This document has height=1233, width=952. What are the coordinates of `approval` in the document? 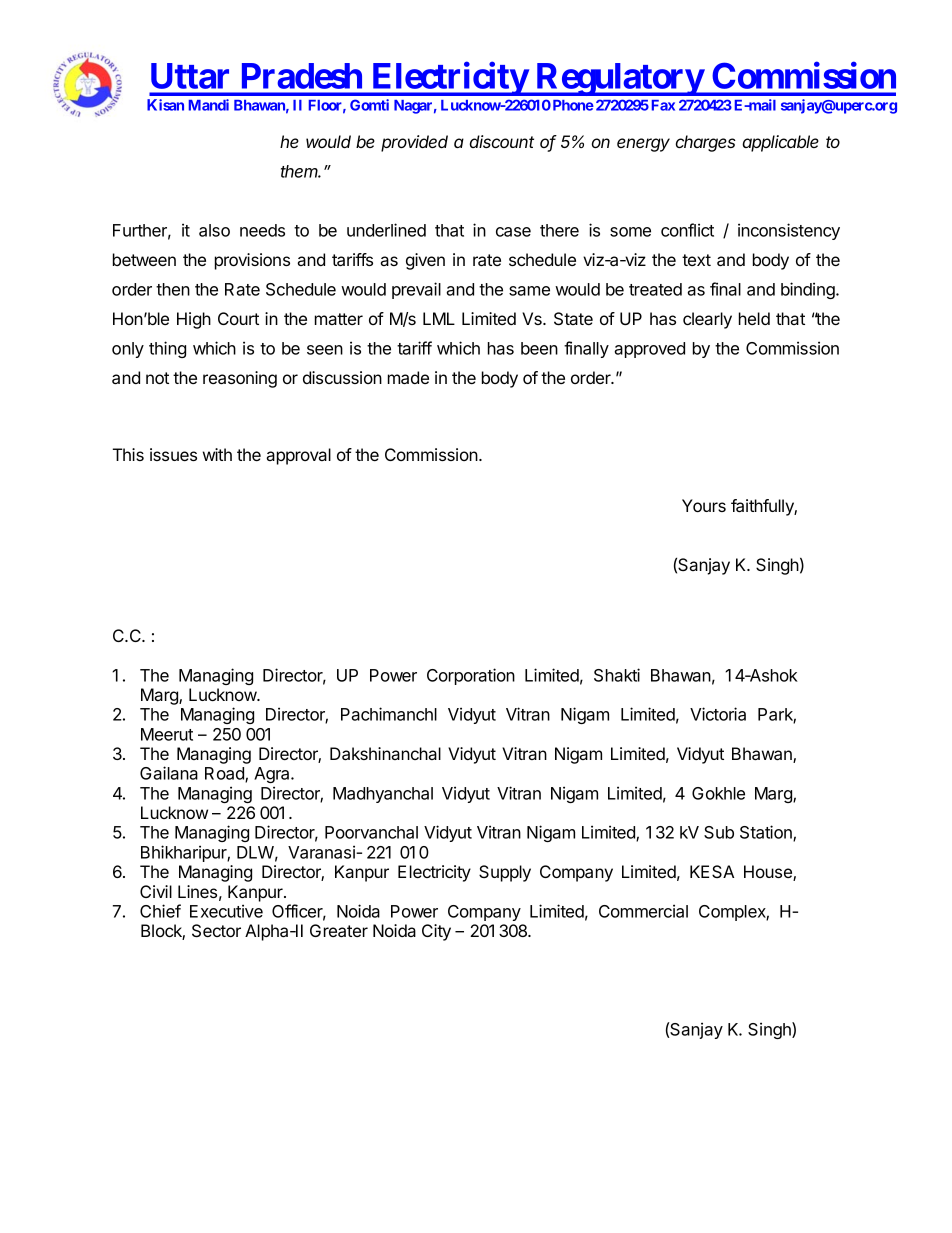 It's located at (298, 456).
